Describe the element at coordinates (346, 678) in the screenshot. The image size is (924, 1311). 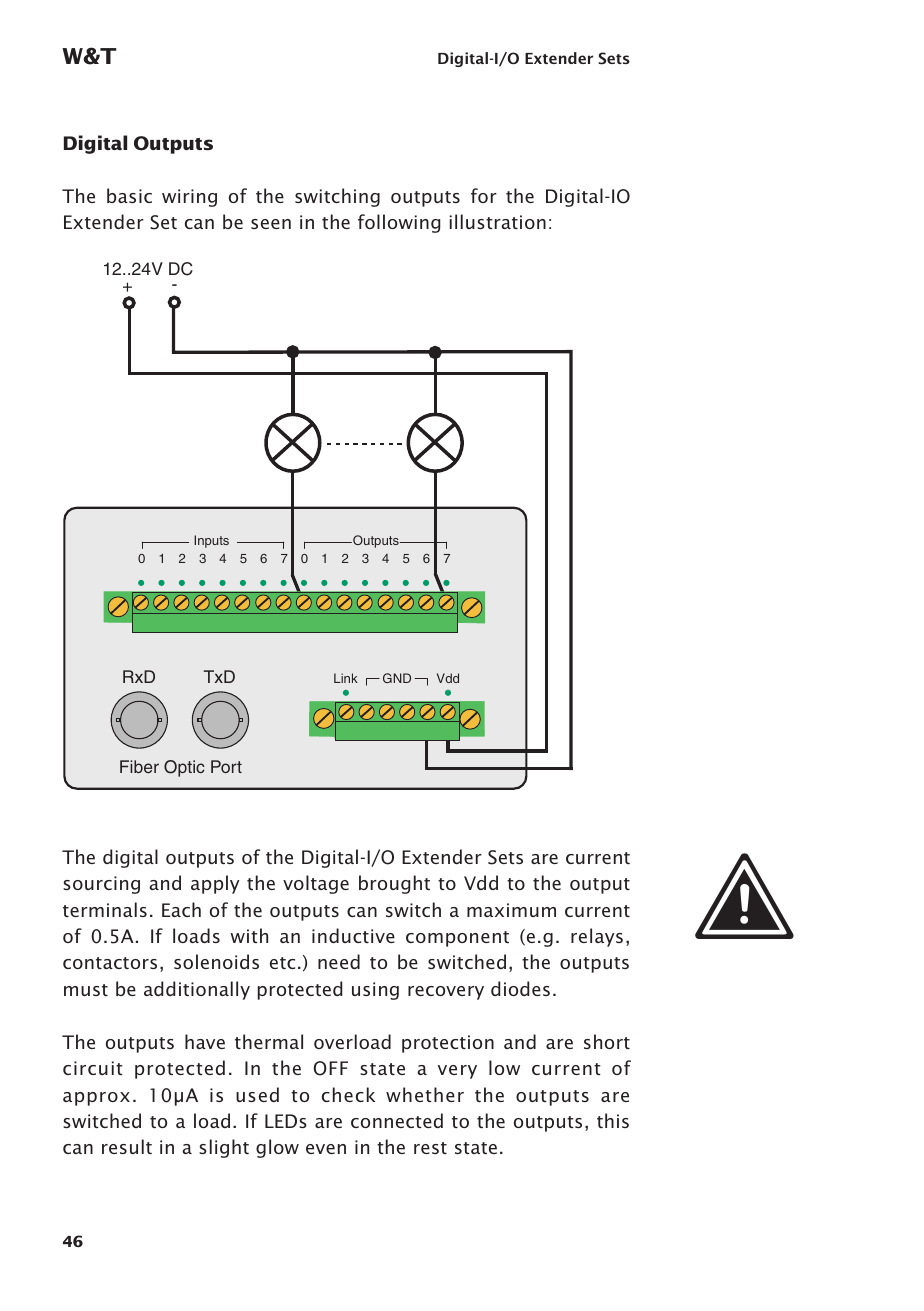
I see `Link` at that location.
